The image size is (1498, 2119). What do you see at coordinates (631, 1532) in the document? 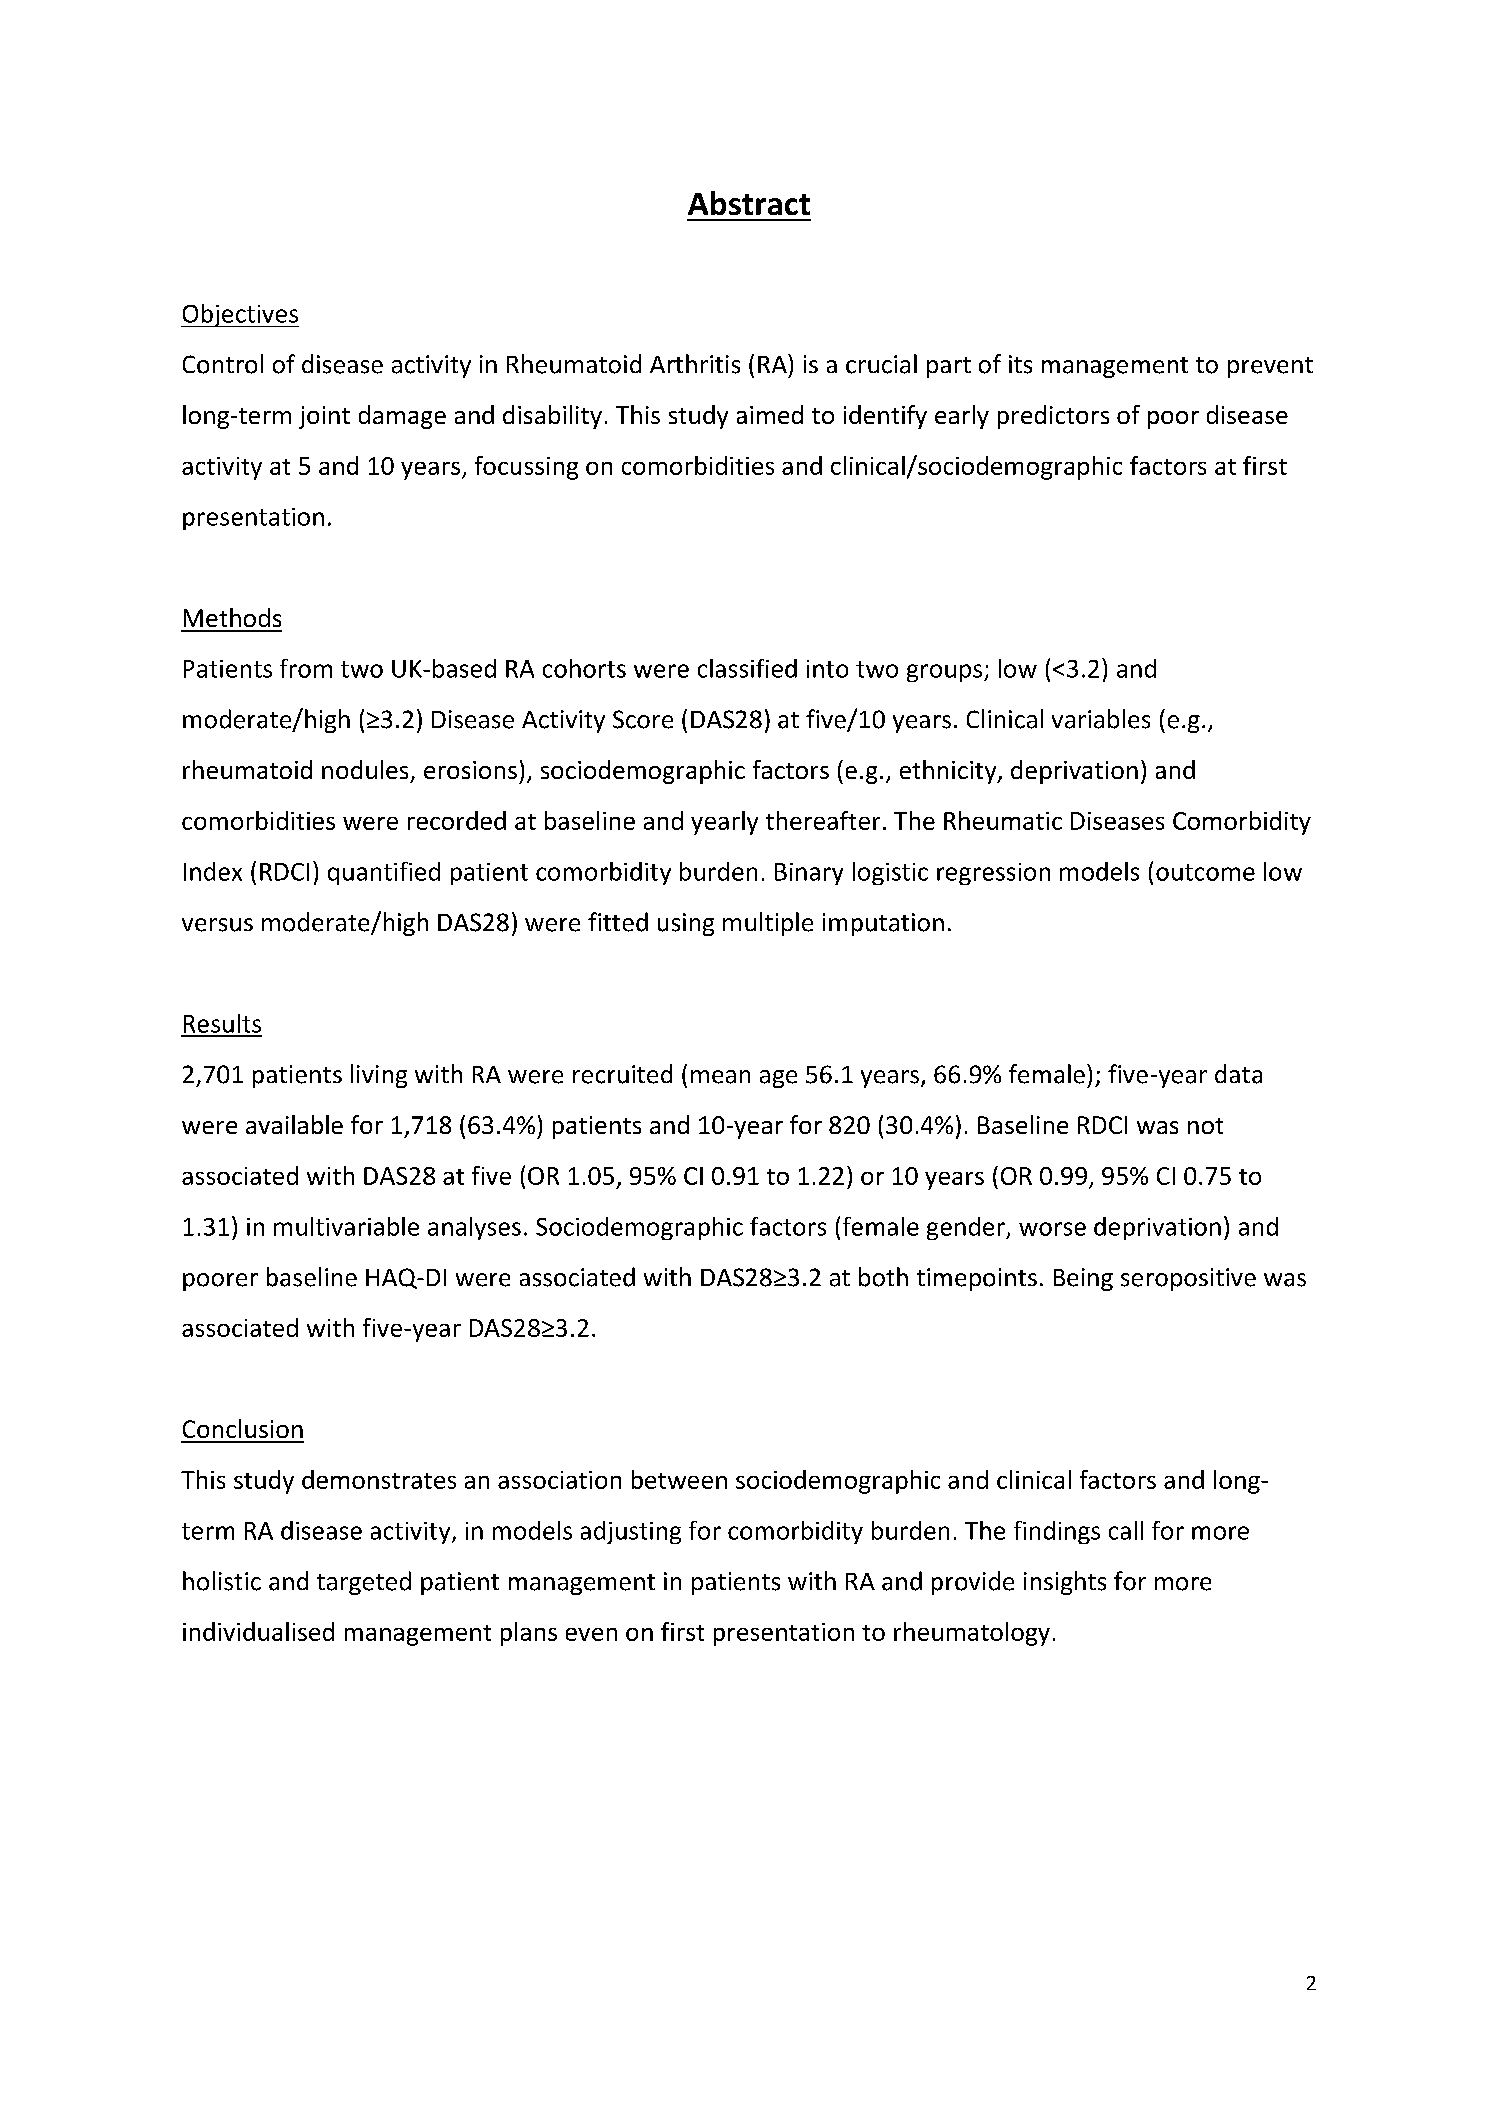
I see `adjusting` at bounding box center [631, 1532].
